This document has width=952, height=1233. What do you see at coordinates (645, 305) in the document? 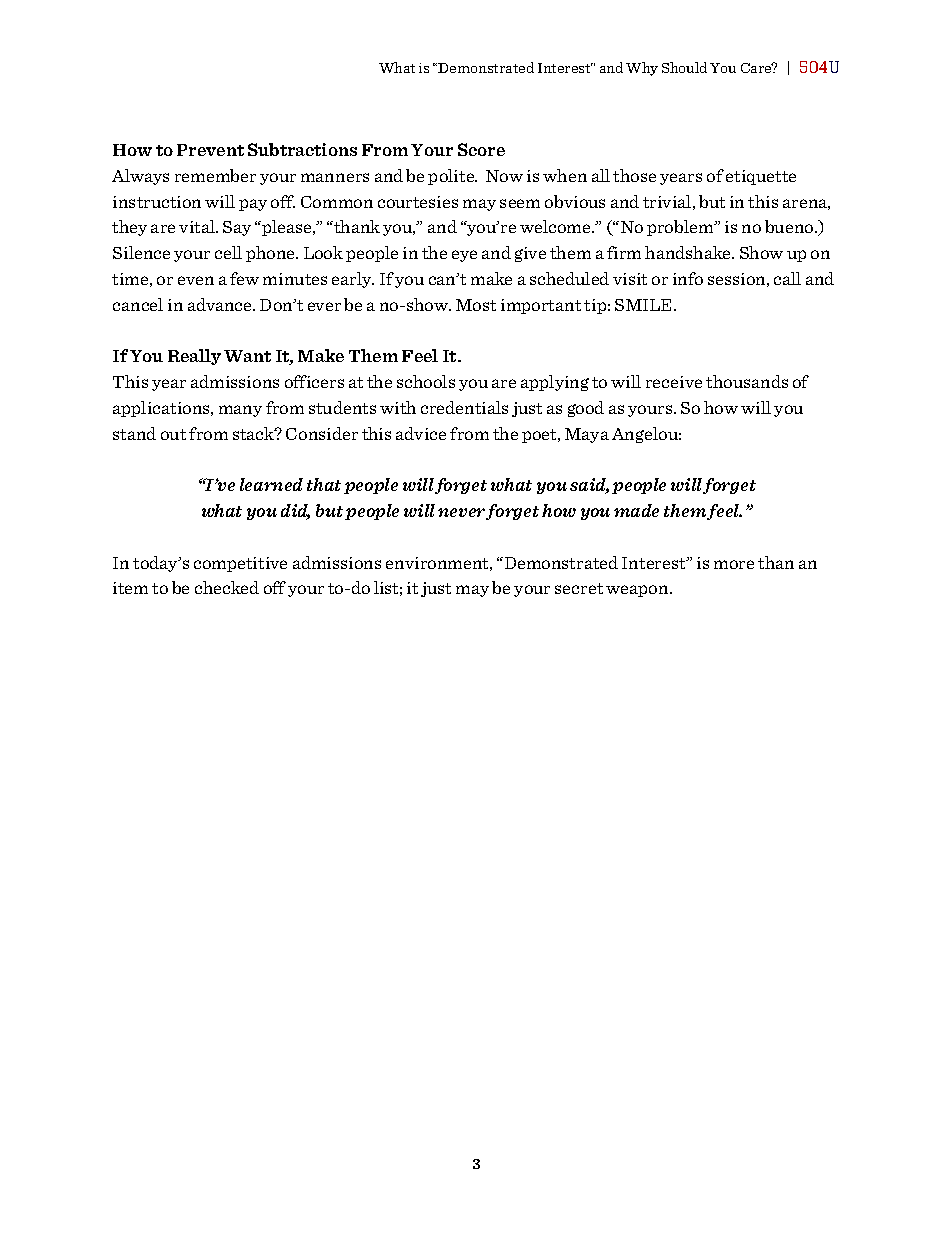
I see `SMILE` at bounding box center [645, 305].
